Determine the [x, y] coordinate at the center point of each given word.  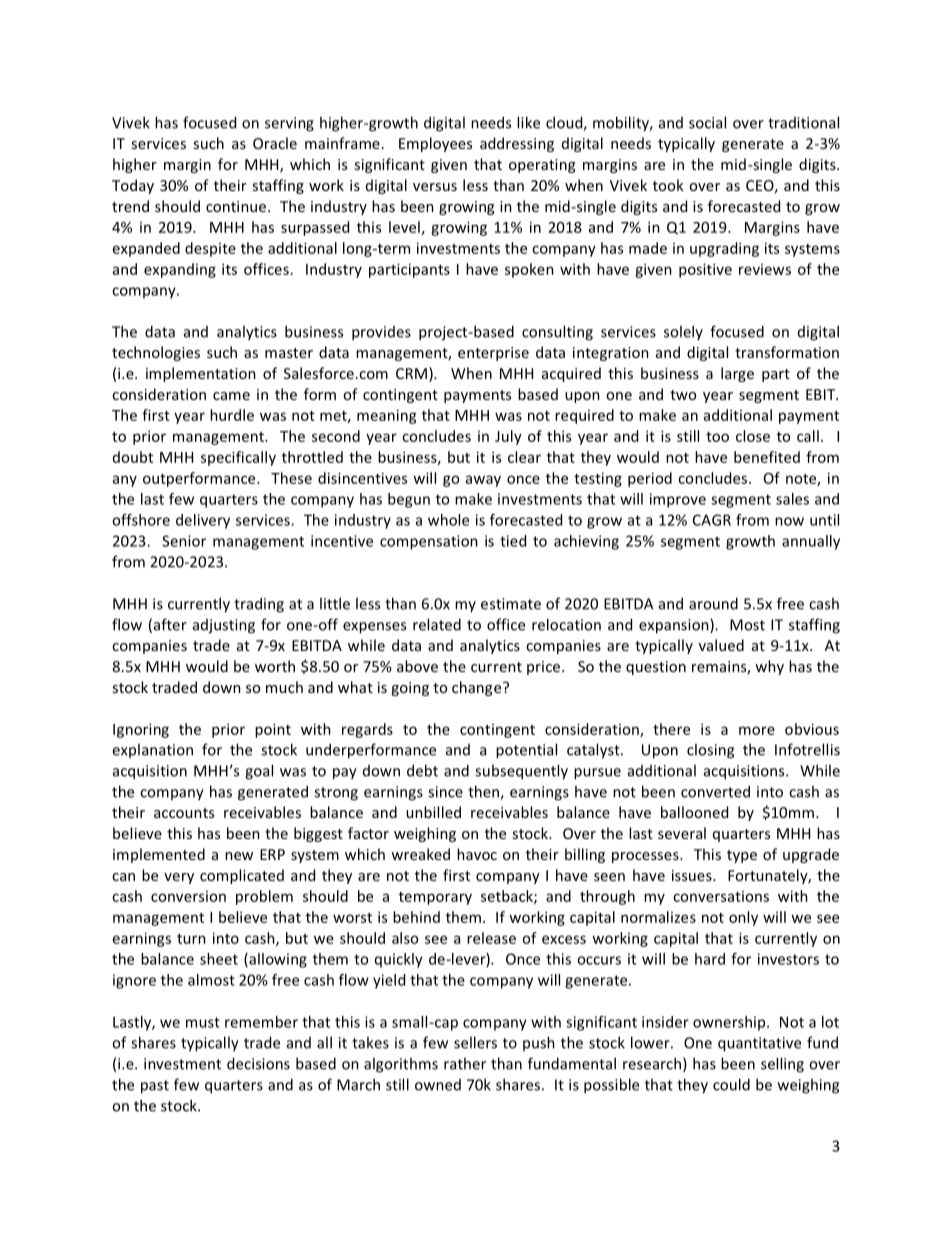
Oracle [275, 143]
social [707, 122]
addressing [517, 144]
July [508, 437]
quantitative [759, 1044]
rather [465, 1063]
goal [259, 772]
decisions [258, 1063]
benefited [767, 457]
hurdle [232, 415]
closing [710, 751]
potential [526, 751]
